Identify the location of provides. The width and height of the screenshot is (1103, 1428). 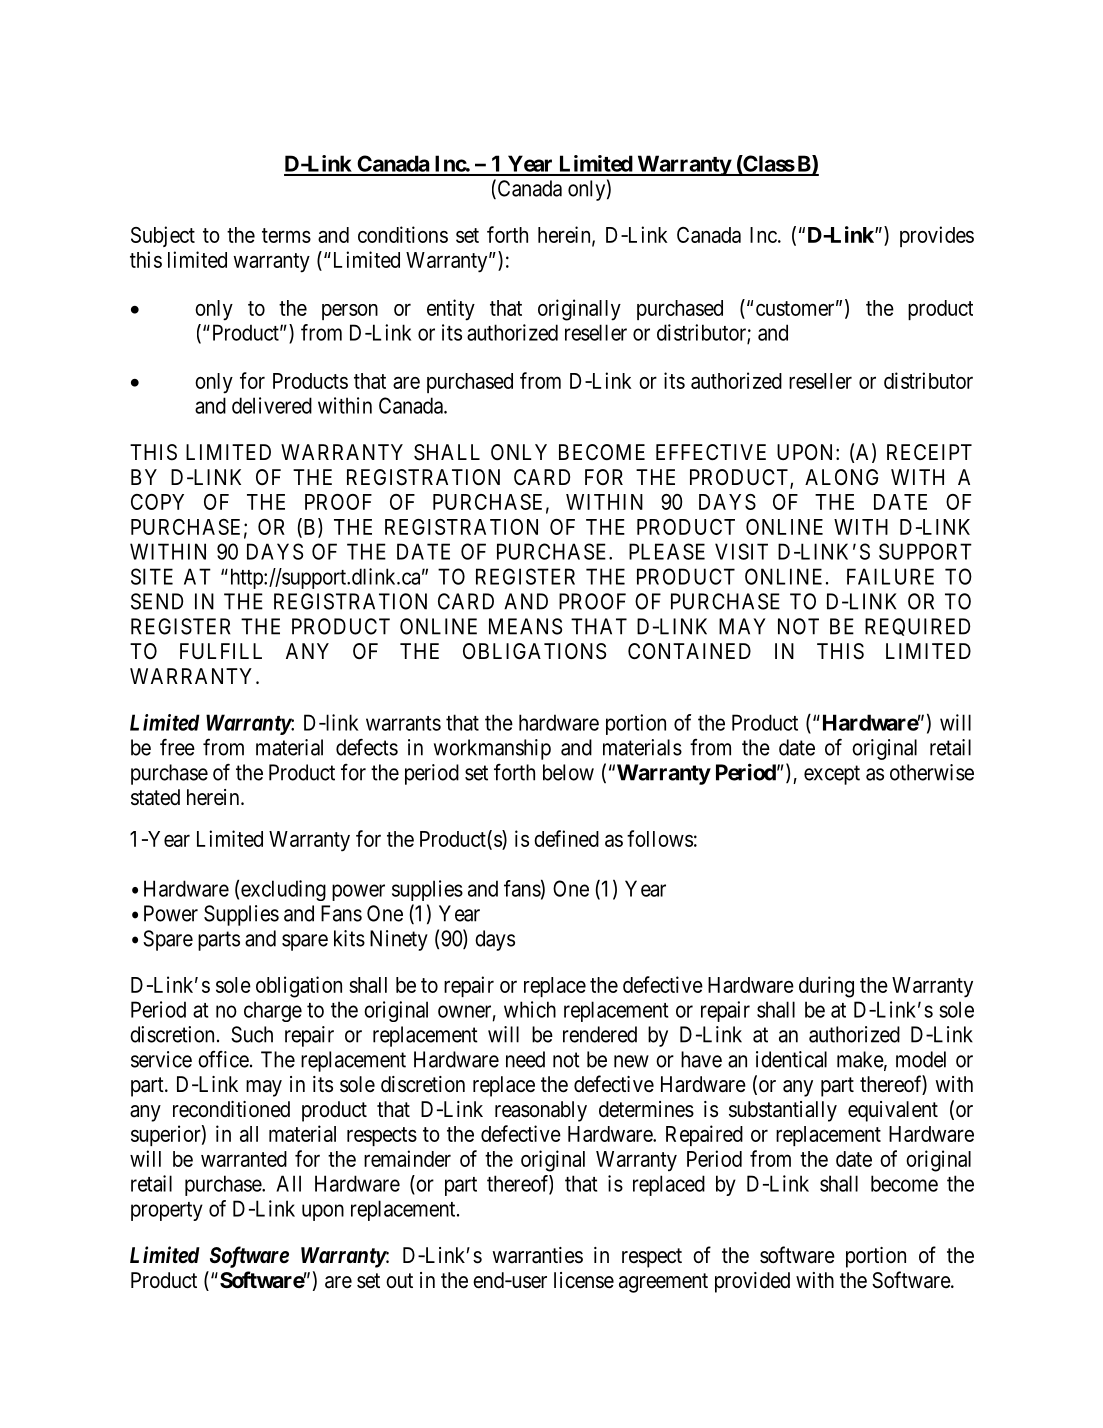
(937, 236).
